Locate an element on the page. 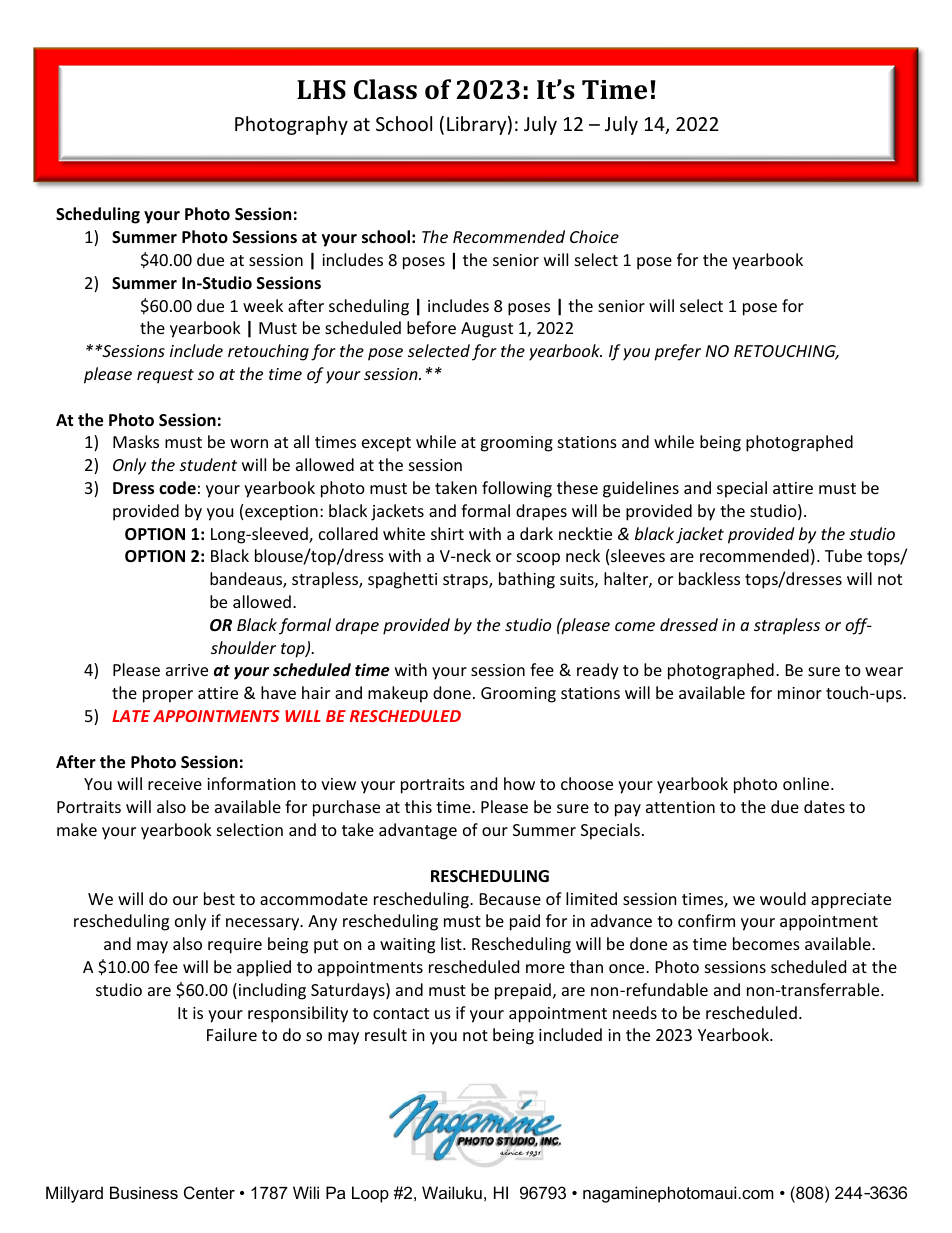  Center is located at coordinates (209, 1192).
